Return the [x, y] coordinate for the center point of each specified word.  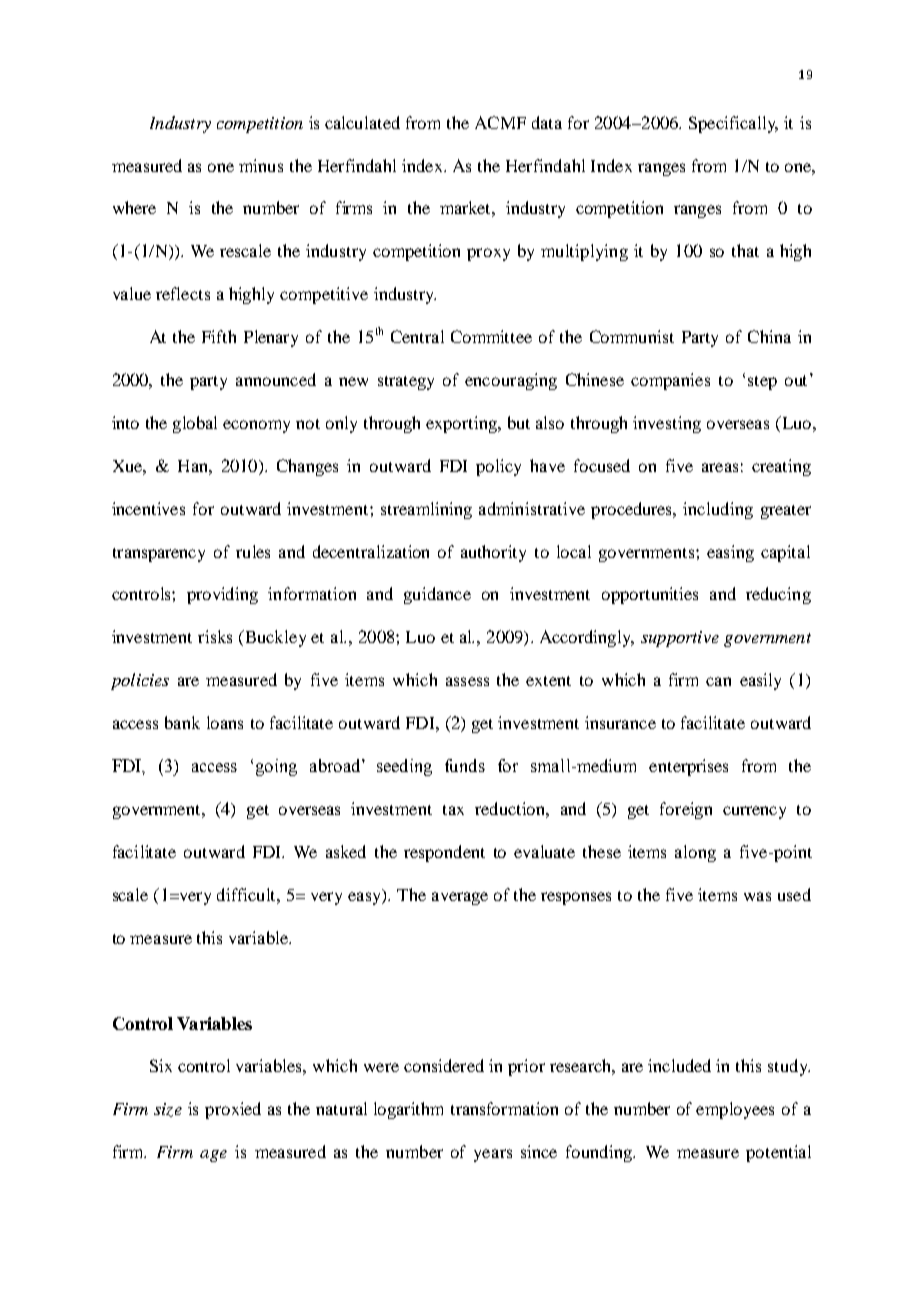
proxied [233, 1110]
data [547, 122]
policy [498, 467]
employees [735, 1110]
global [195, 424]
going [276, 767]
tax [453, 810]
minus [261, 165]
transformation [504, 1108]
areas [720, 467]
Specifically [733, 124]
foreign [686, 810]
